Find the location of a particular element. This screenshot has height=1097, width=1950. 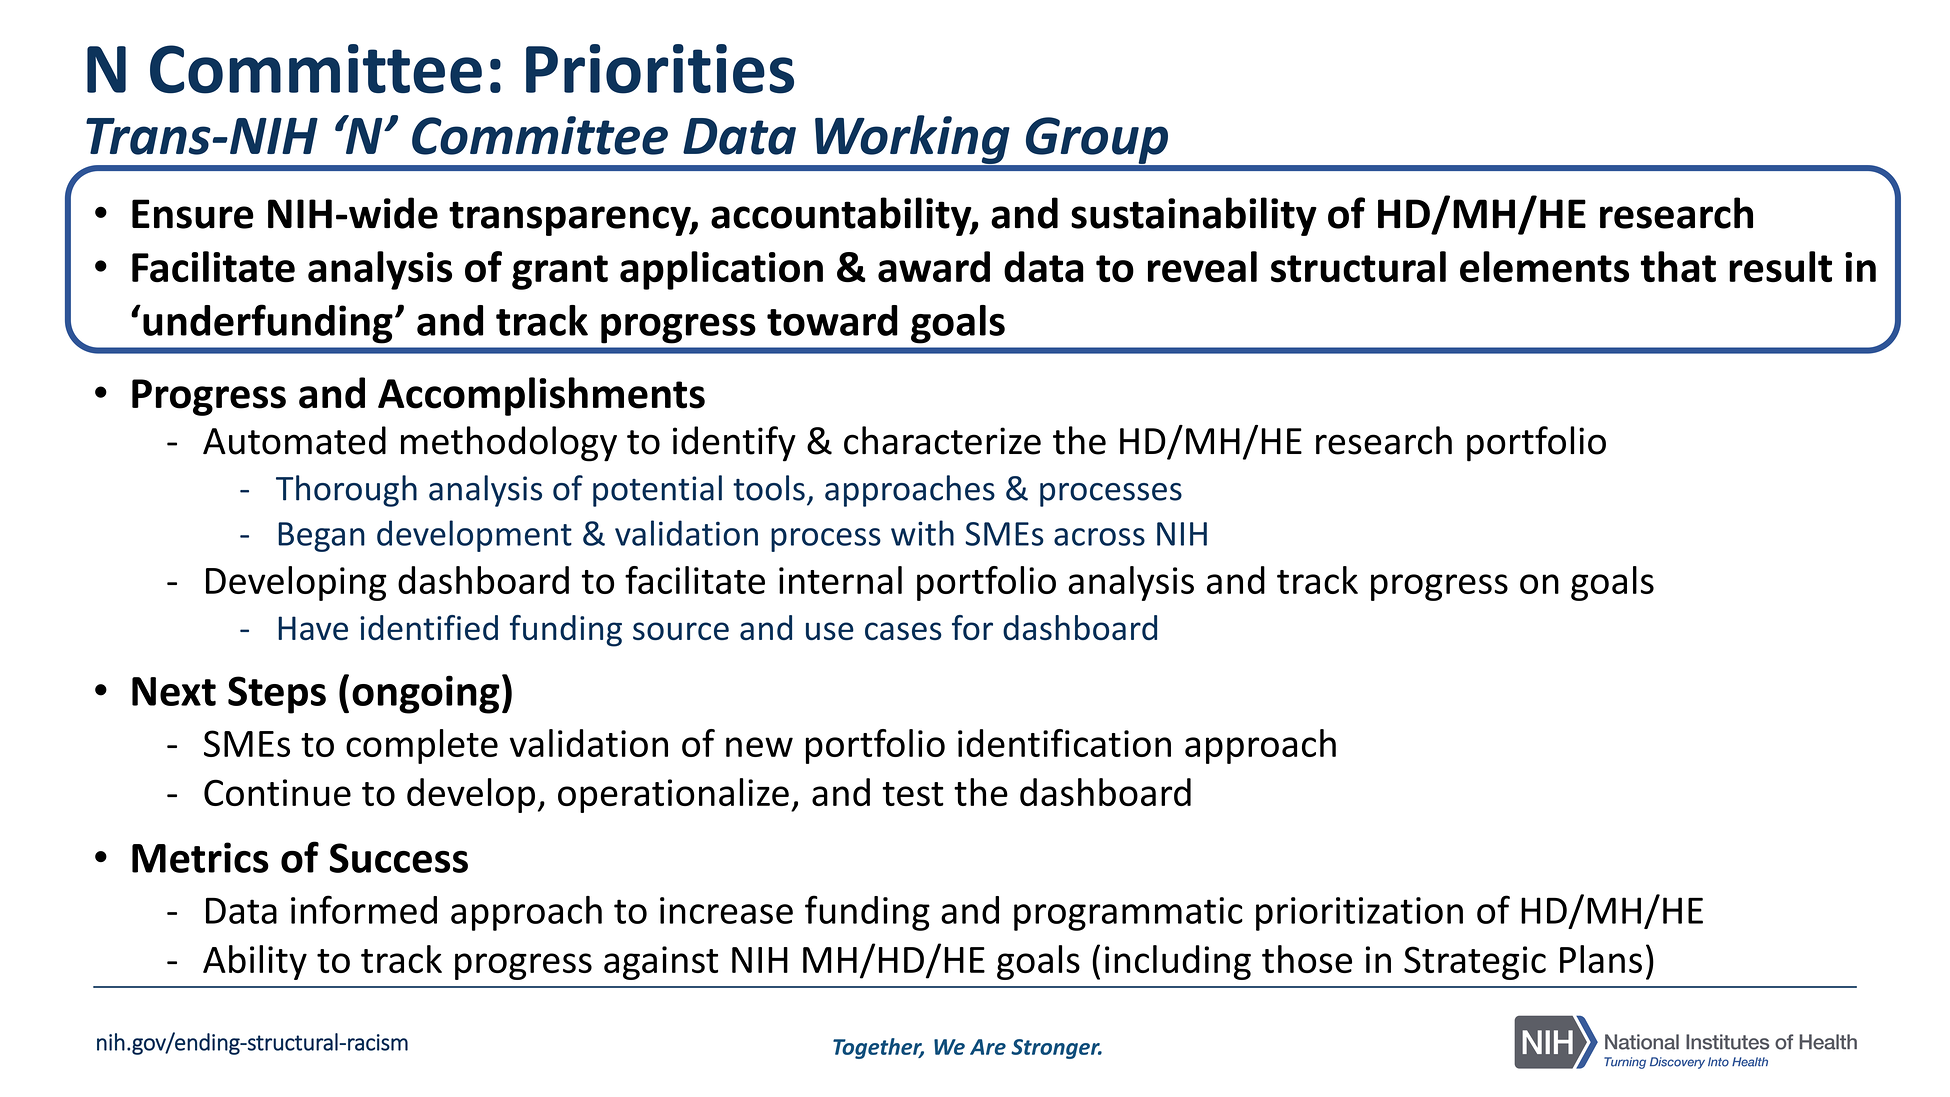

award is located at coordinates (934, 267).
